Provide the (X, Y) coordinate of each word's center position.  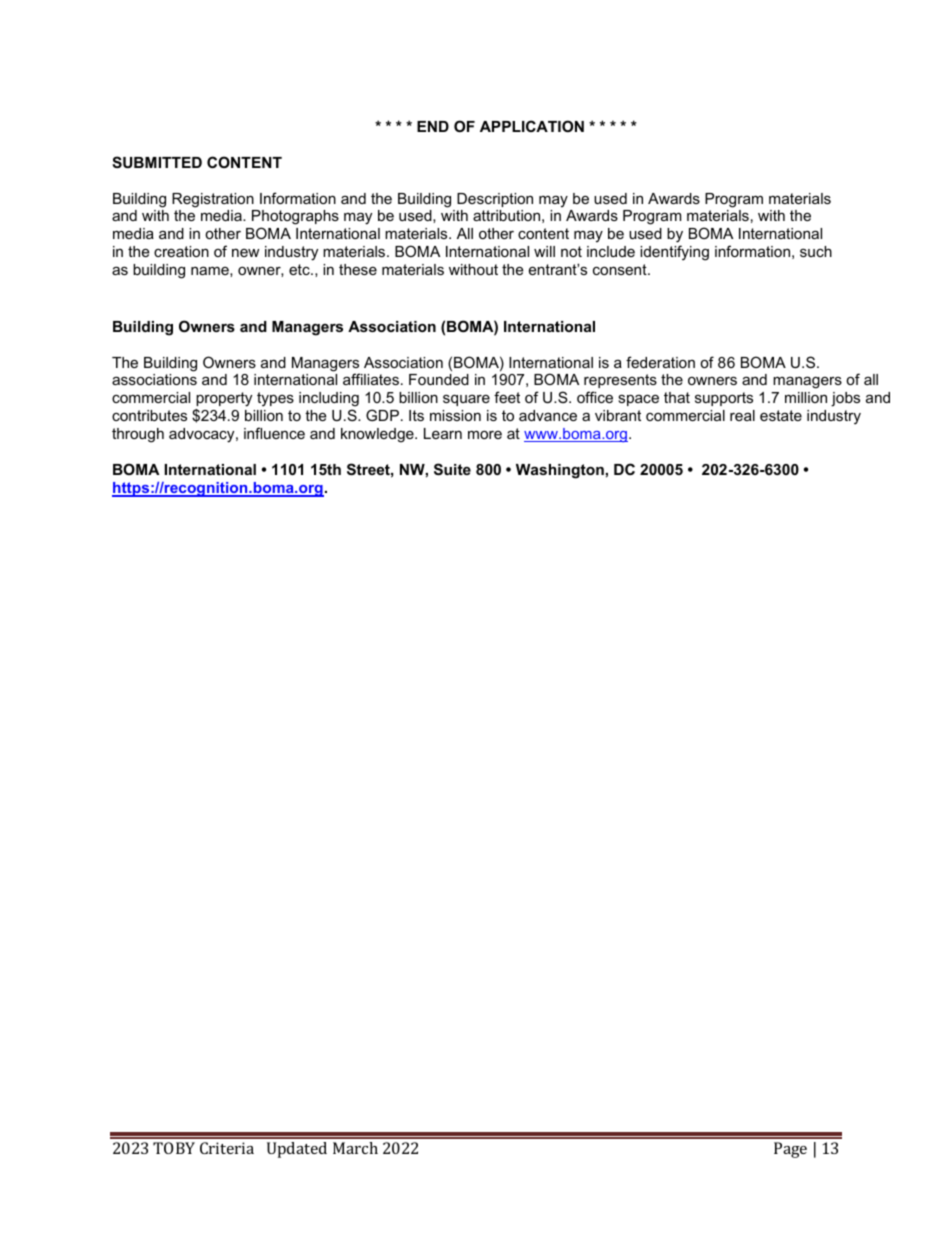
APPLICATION (532, 126)
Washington (560, 471)
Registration (213, 200)
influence (274, 433)
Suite (452, 469)
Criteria (227, 1148)
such (816, 251)
